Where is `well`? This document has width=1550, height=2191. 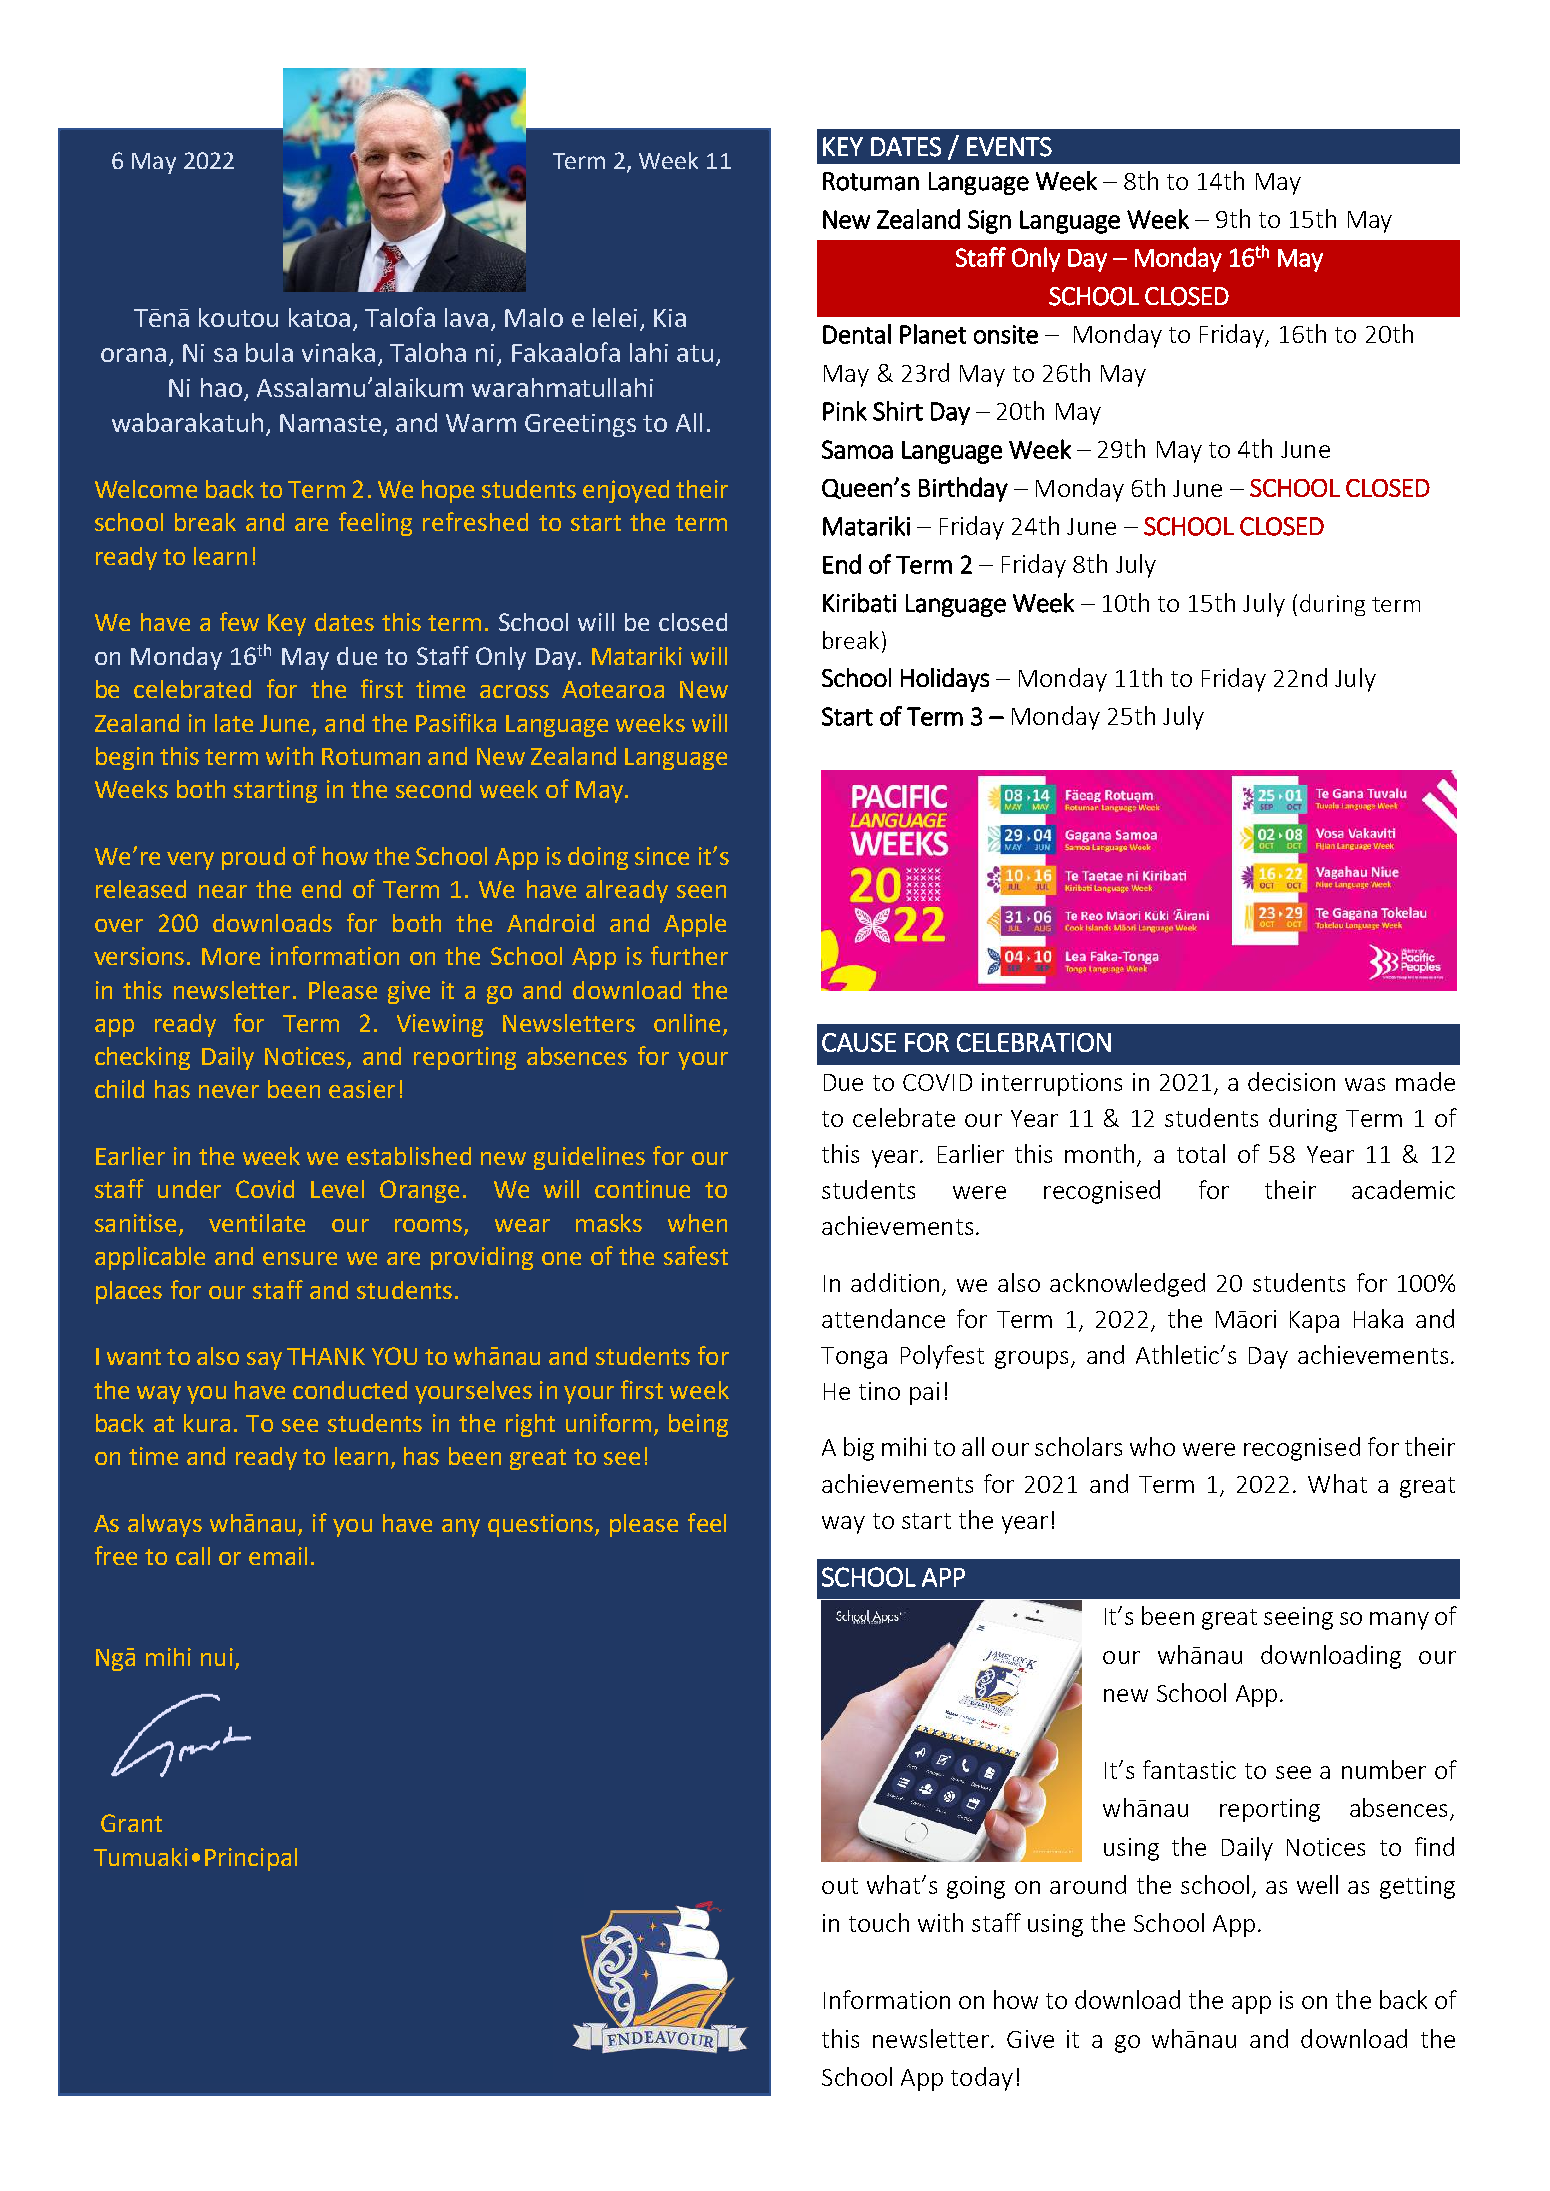
well is located at coordinates (1317, 1884).
